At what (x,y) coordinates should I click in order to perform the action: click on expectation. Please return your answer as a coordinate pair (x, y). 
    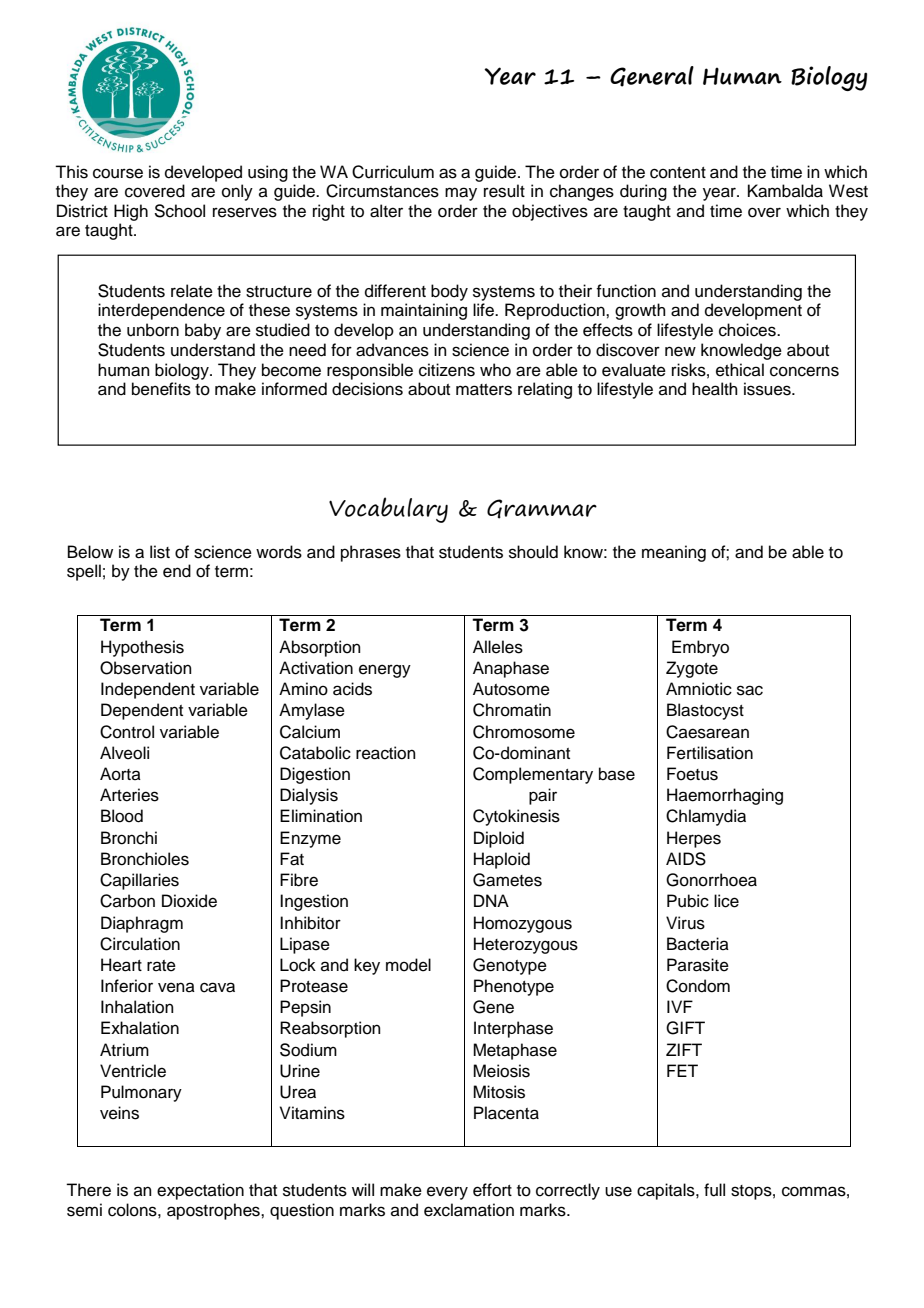
    Looking at the image, I should click on (200, 1191).
